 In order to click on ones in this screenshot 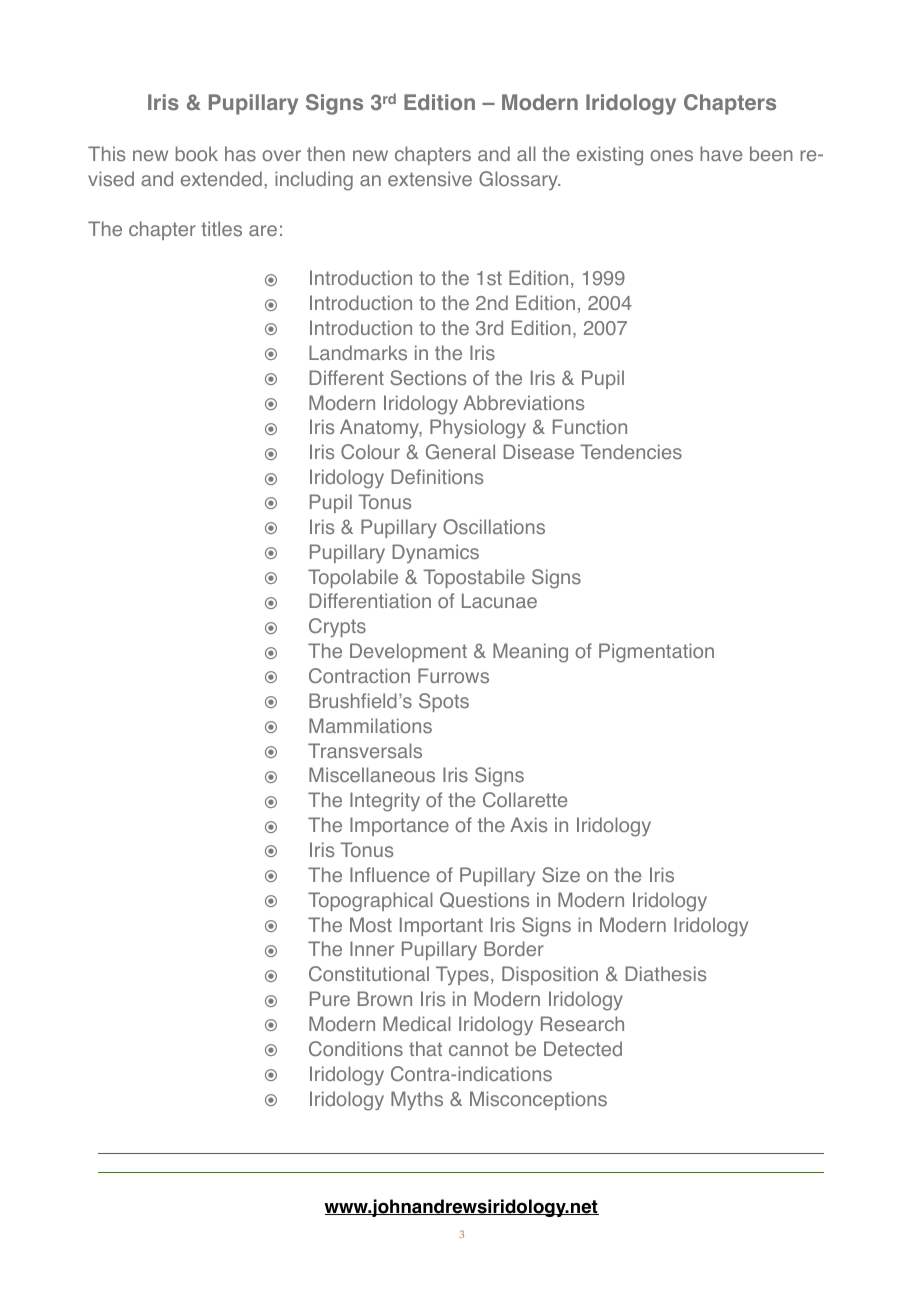, I will do `click(671, 156)`.
